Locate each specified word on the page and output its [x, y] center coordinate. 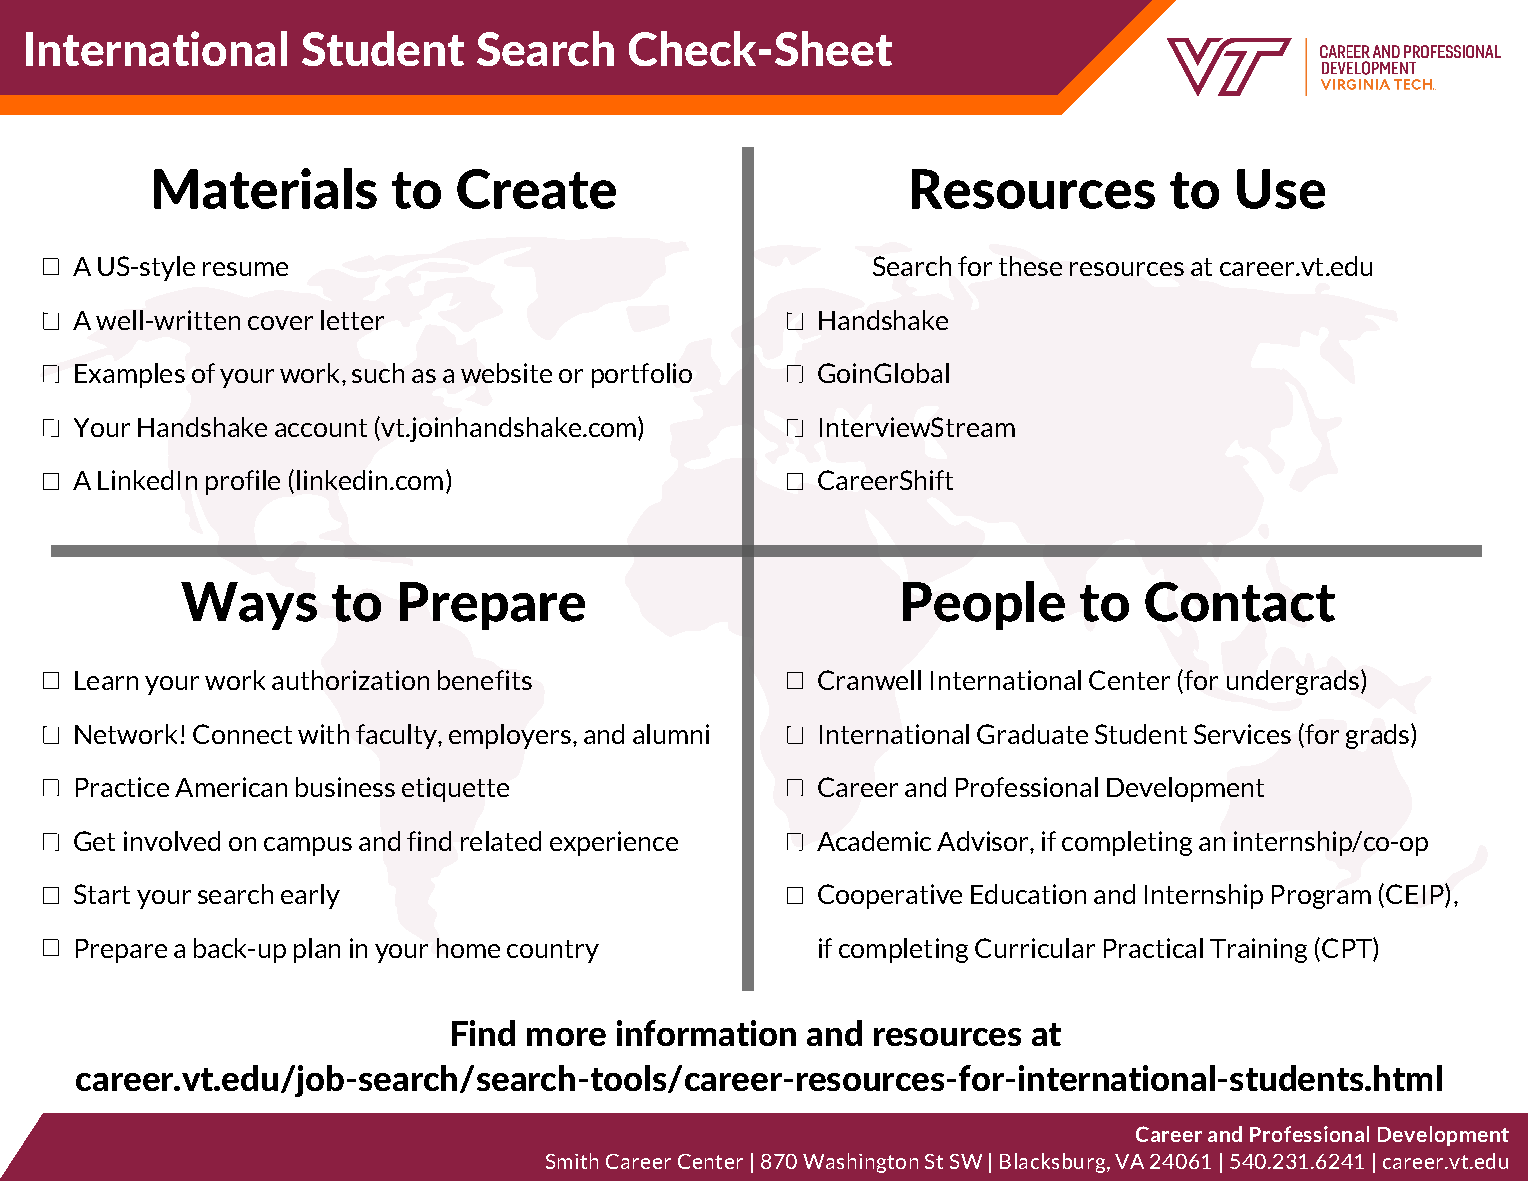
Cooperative [890, 896]
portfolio [642, 375]
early [310, 896]
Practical [1153, 948]
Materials [265, 188]
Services [1242, 734]
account [321, 428]
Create [536, 189]
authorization [350, 680]
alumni [671, 734]
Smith [572, 1161]
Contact [1240, 602]
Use [1281, 189]
